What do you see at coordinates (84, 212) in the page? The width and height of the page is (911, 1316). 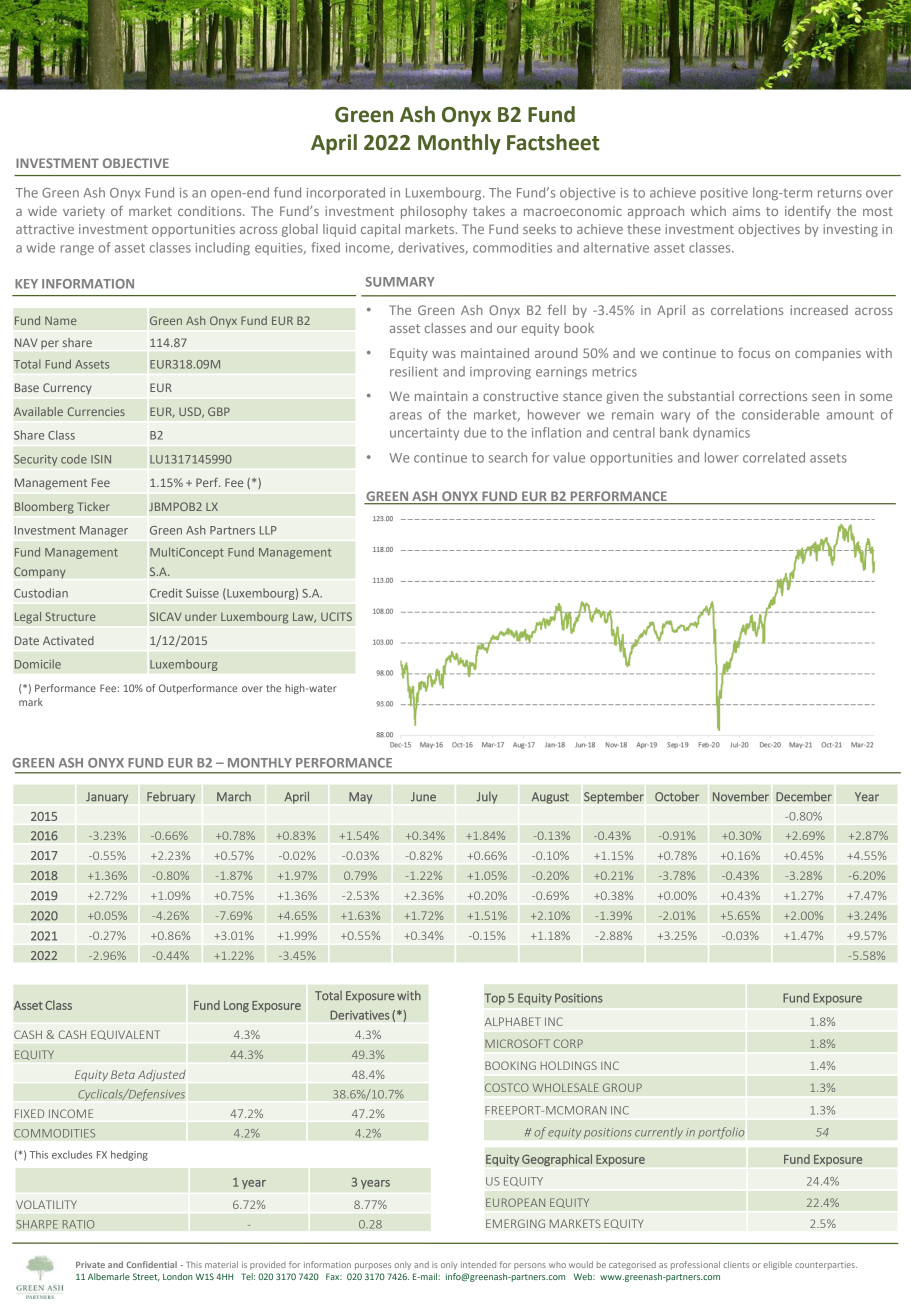 I see `variety` at bounding box center [84, 212].
